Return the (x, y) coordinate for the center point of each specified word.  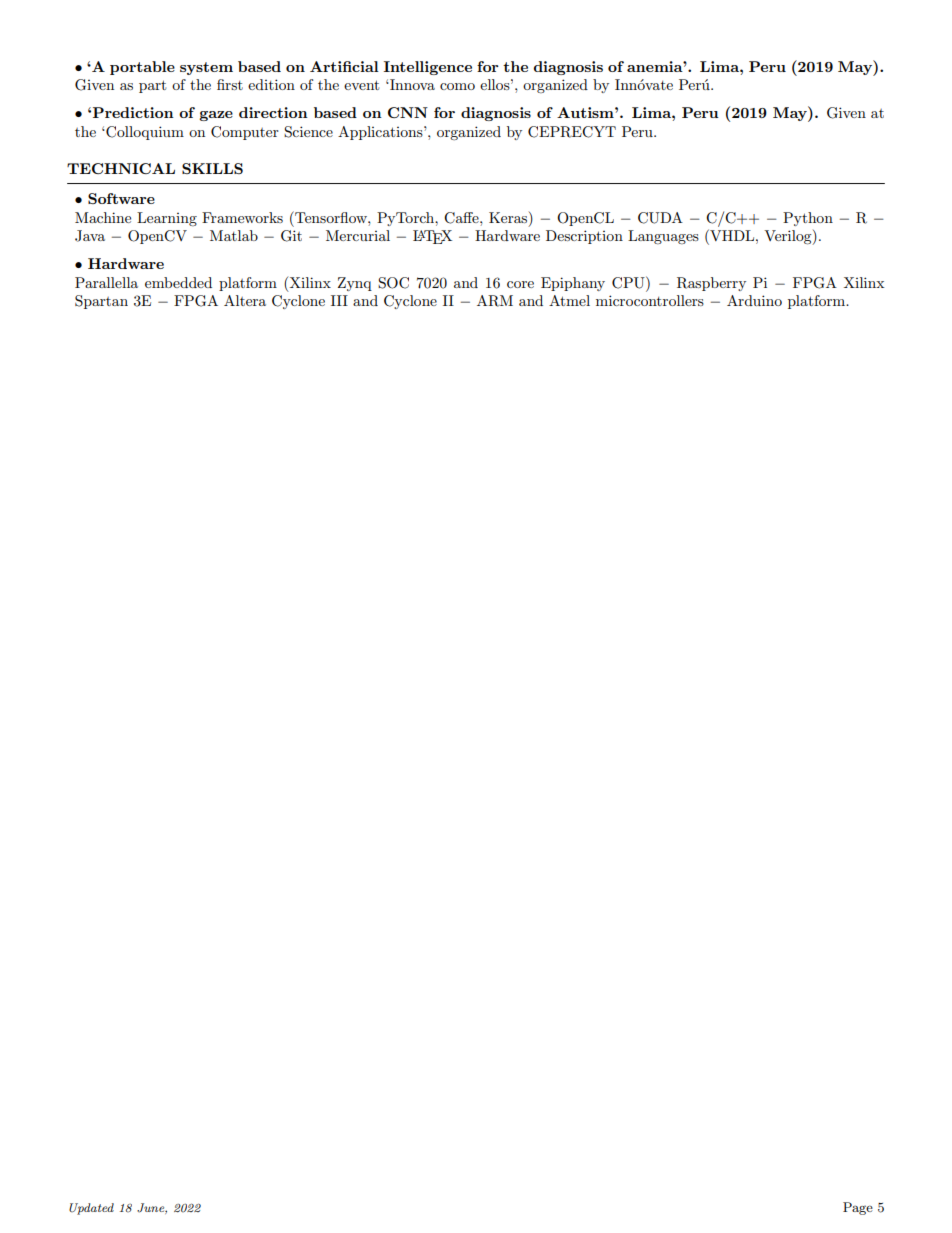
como (457, 86)
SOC (393, 283)
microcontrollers (650, 300)
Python (808, 219)
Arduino (754, 300)
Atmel (569, 300)
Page (858, 1208)
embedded (178, 282)
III (339, 300)
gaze (216, 116)
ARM (495, 301)
